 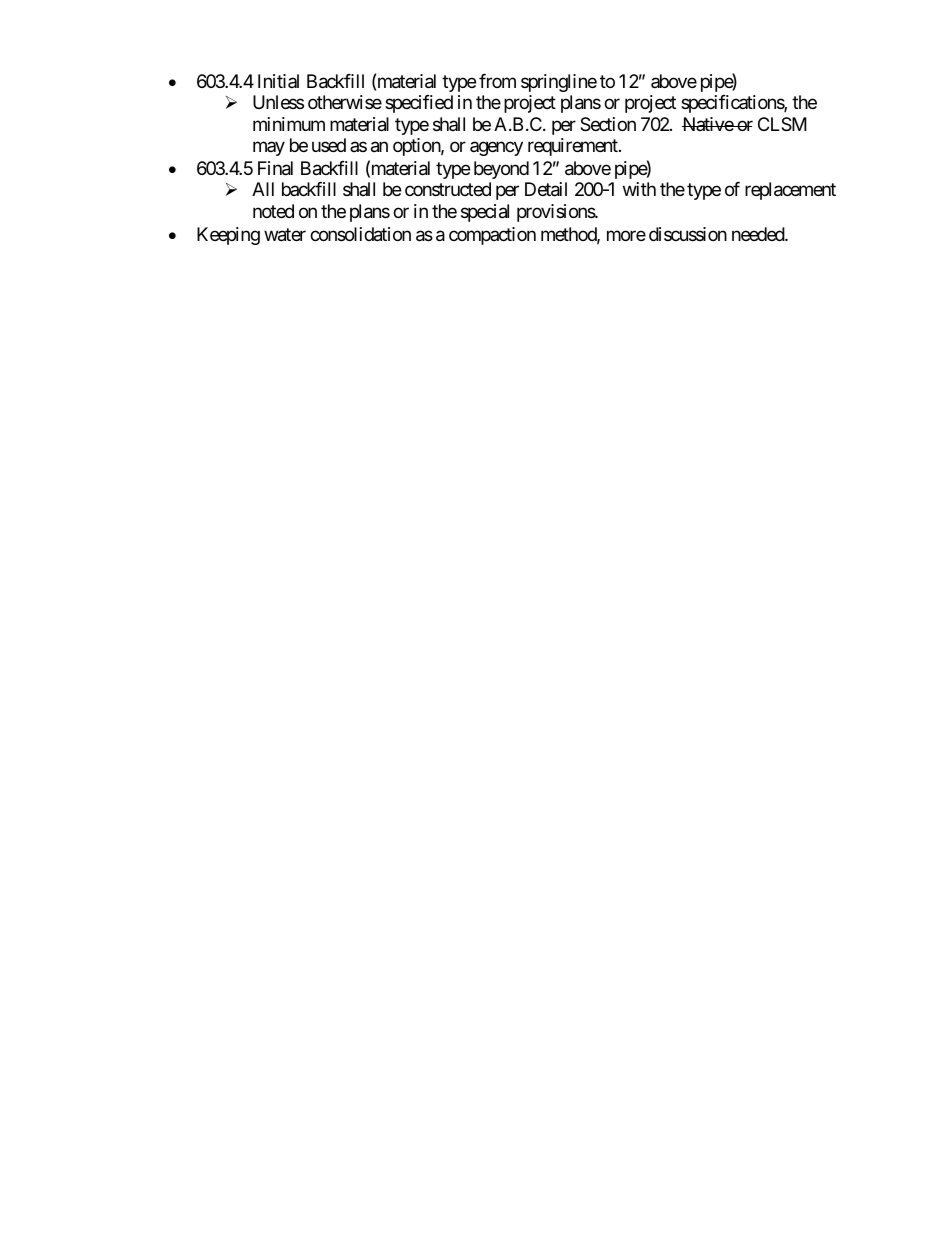 I want to click on discussion, so click(x=688, y=234).
